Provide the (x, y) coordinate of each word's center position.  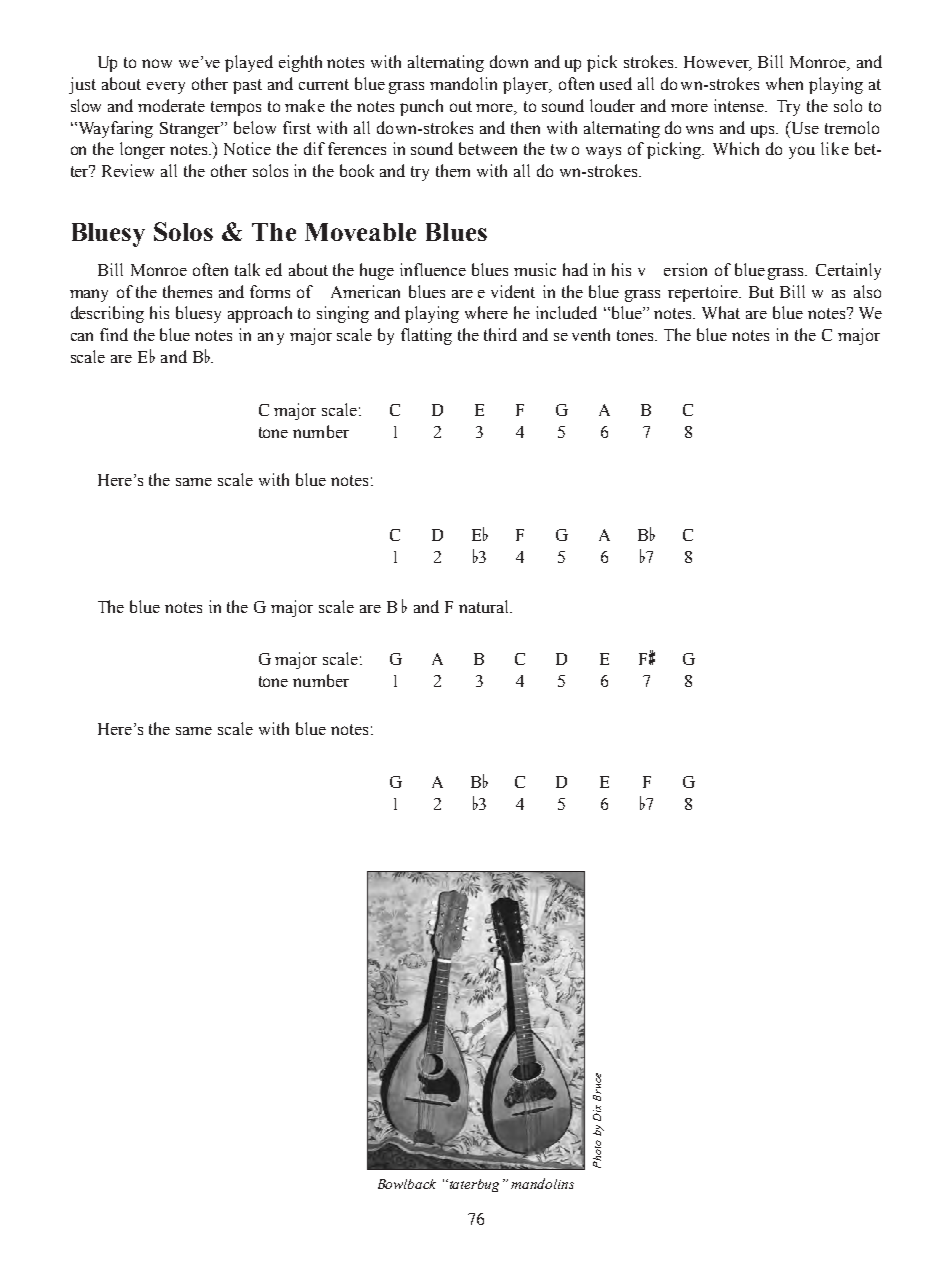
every (166, 88)
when (784, 83)
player (527, 85)
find (114, 334)
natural (485, 606)
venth (591, 334)
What (721, 312)
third (500, 334)
